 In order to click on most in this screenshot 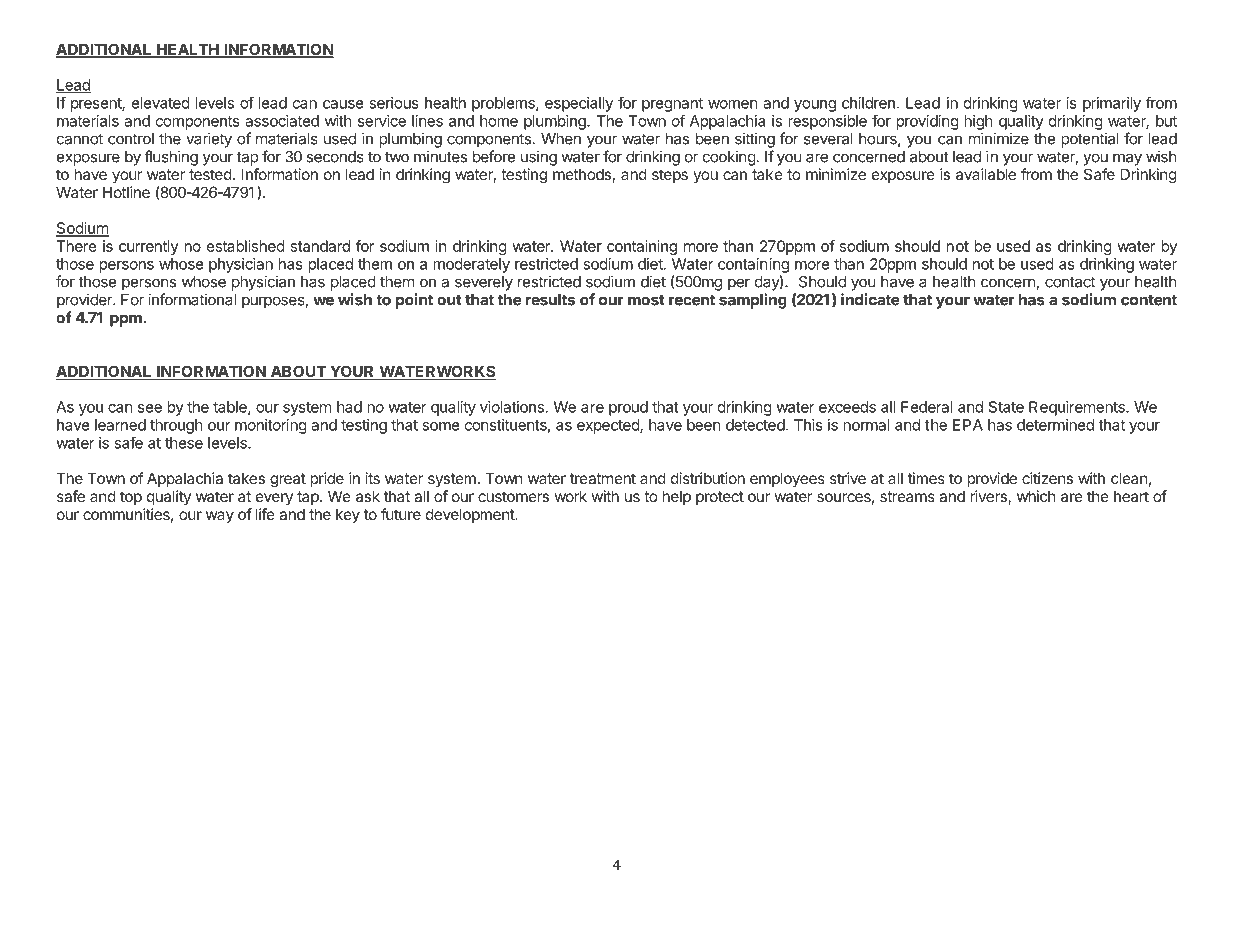, I will do `click(646, 300)`.
